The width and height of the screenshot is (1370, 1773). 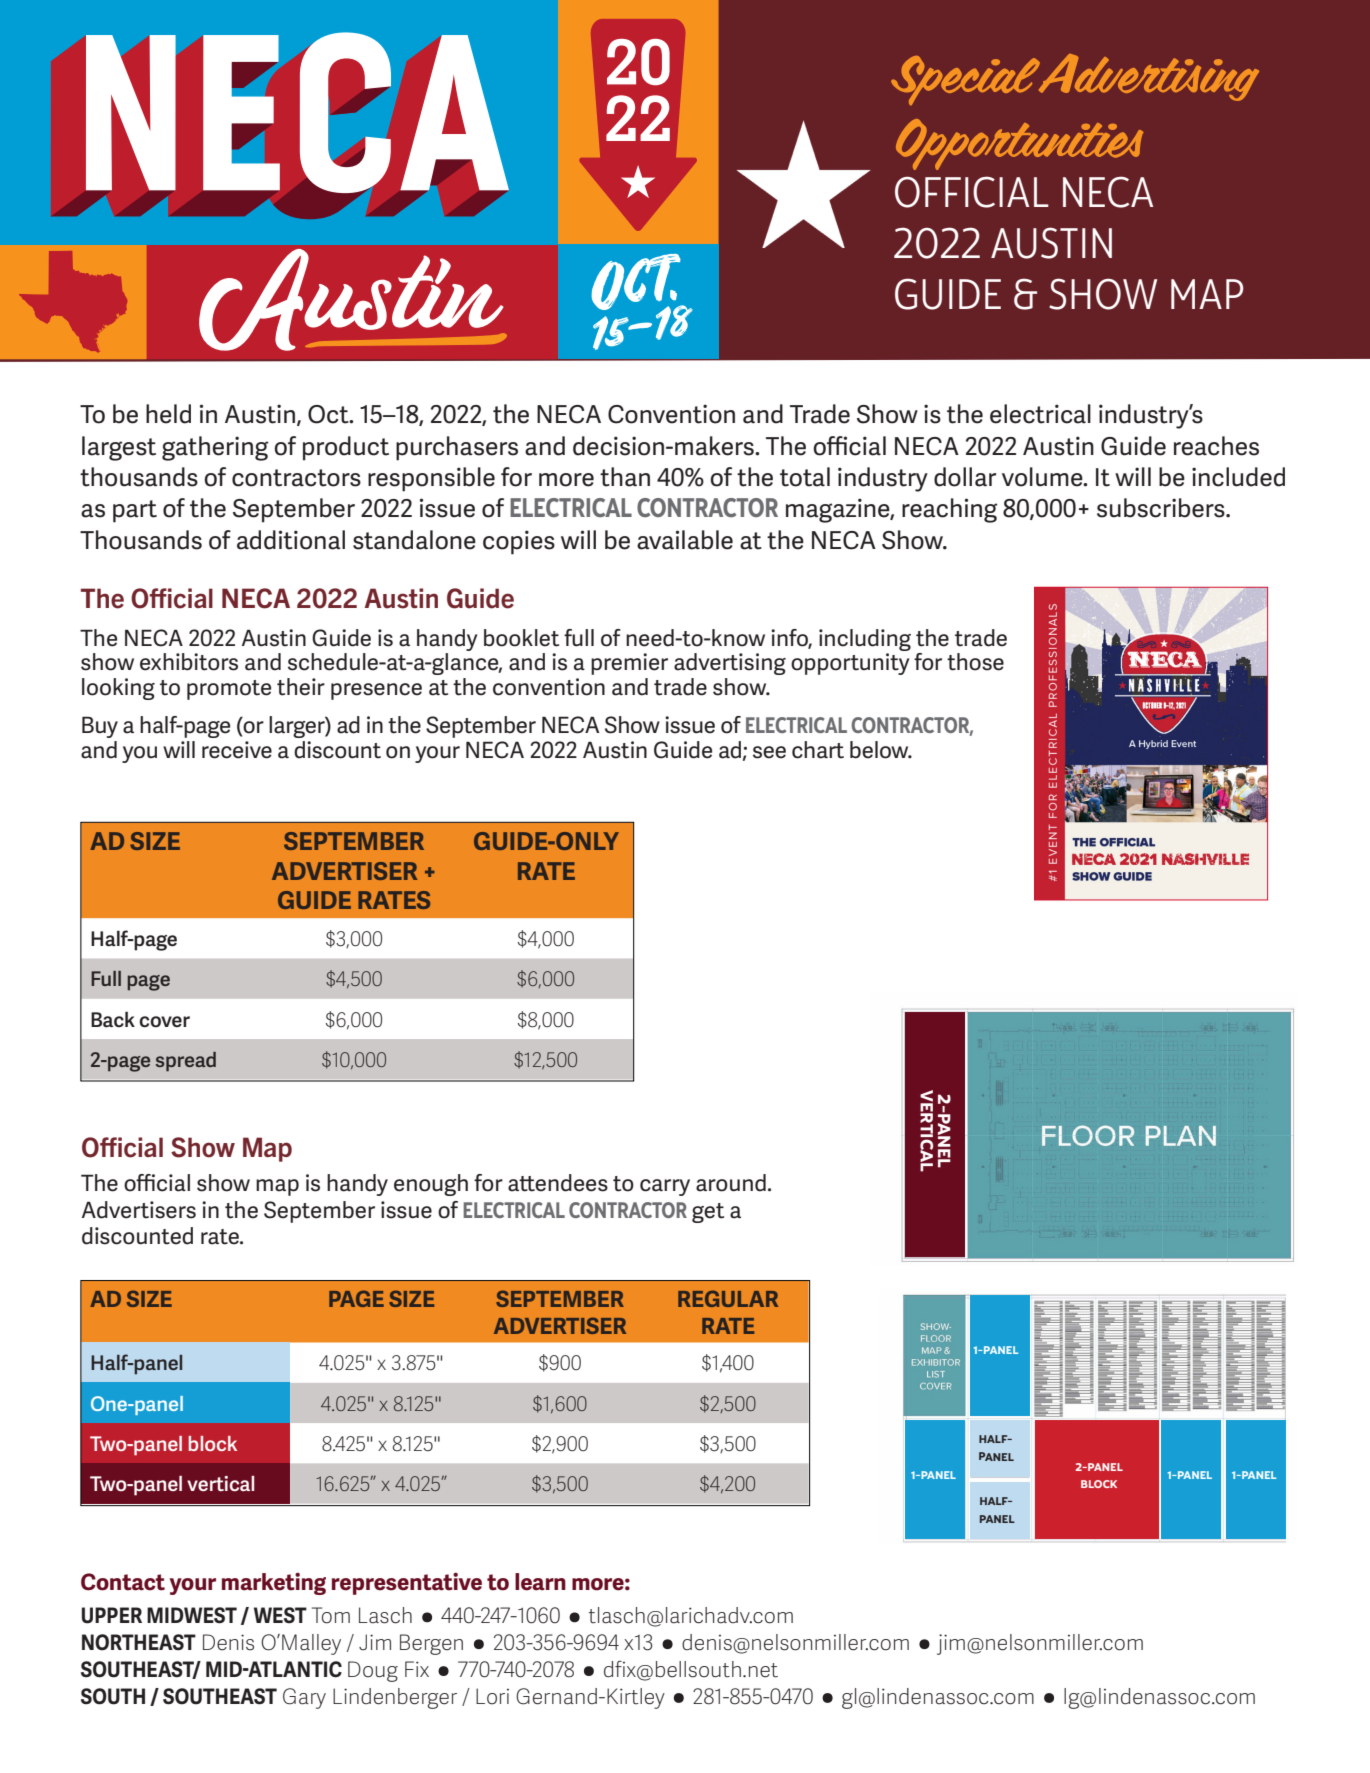 I want to click on receive, so click(x=237, y=750).
